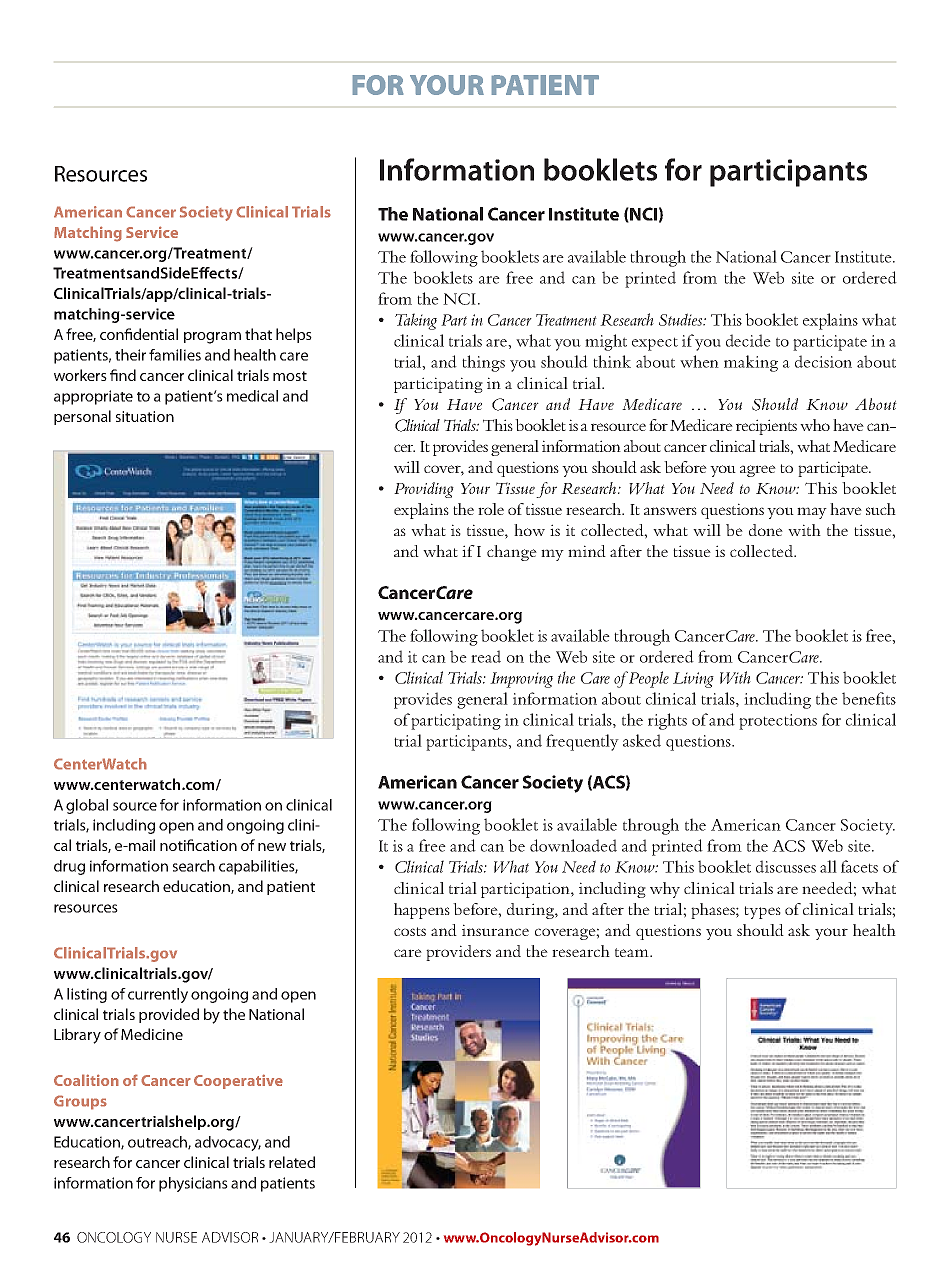  I want to click on providers, so click(458, 953).
